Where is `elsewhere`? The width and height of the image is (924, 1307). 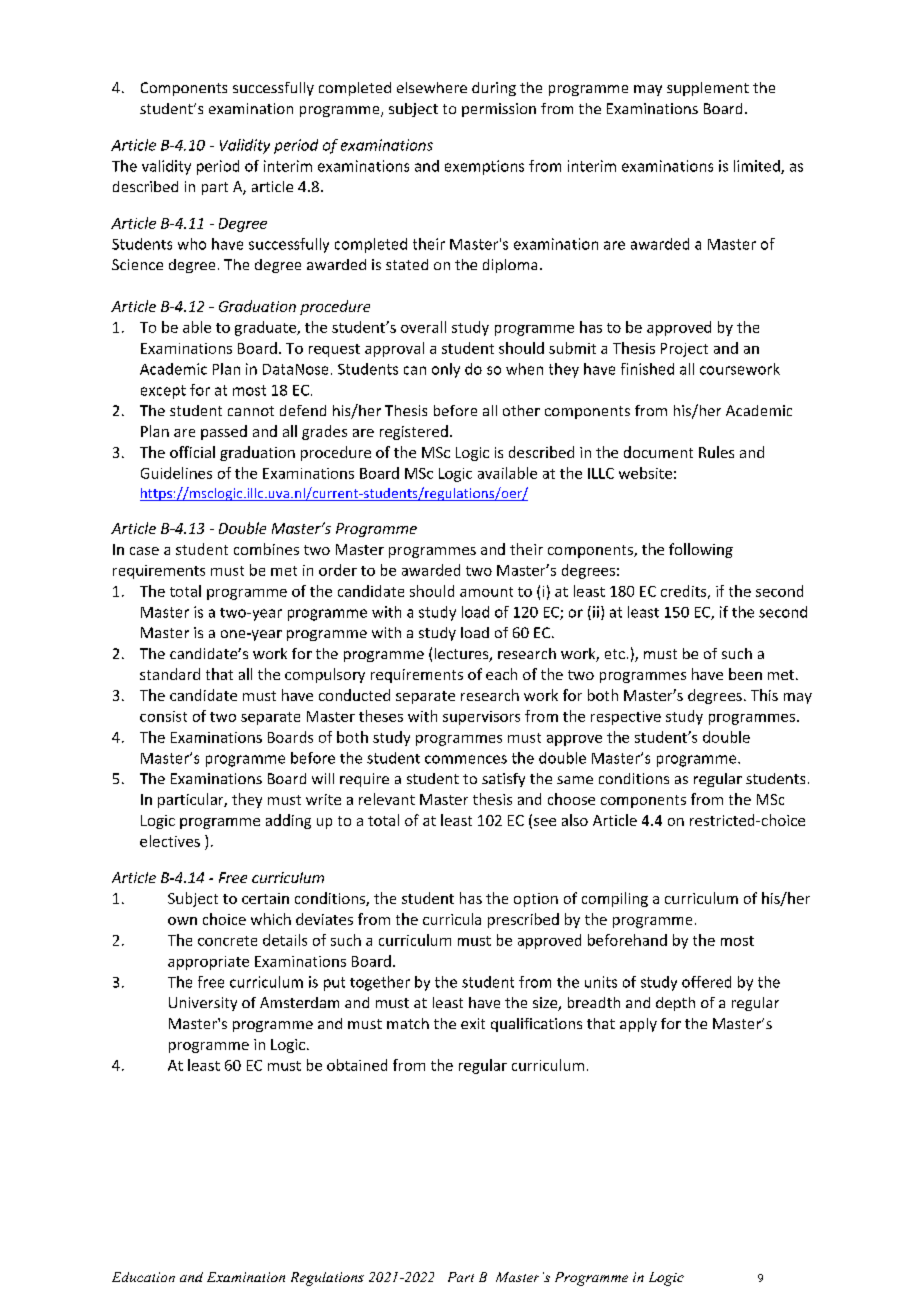 elsewhere is located at coordinates (432, 87).
